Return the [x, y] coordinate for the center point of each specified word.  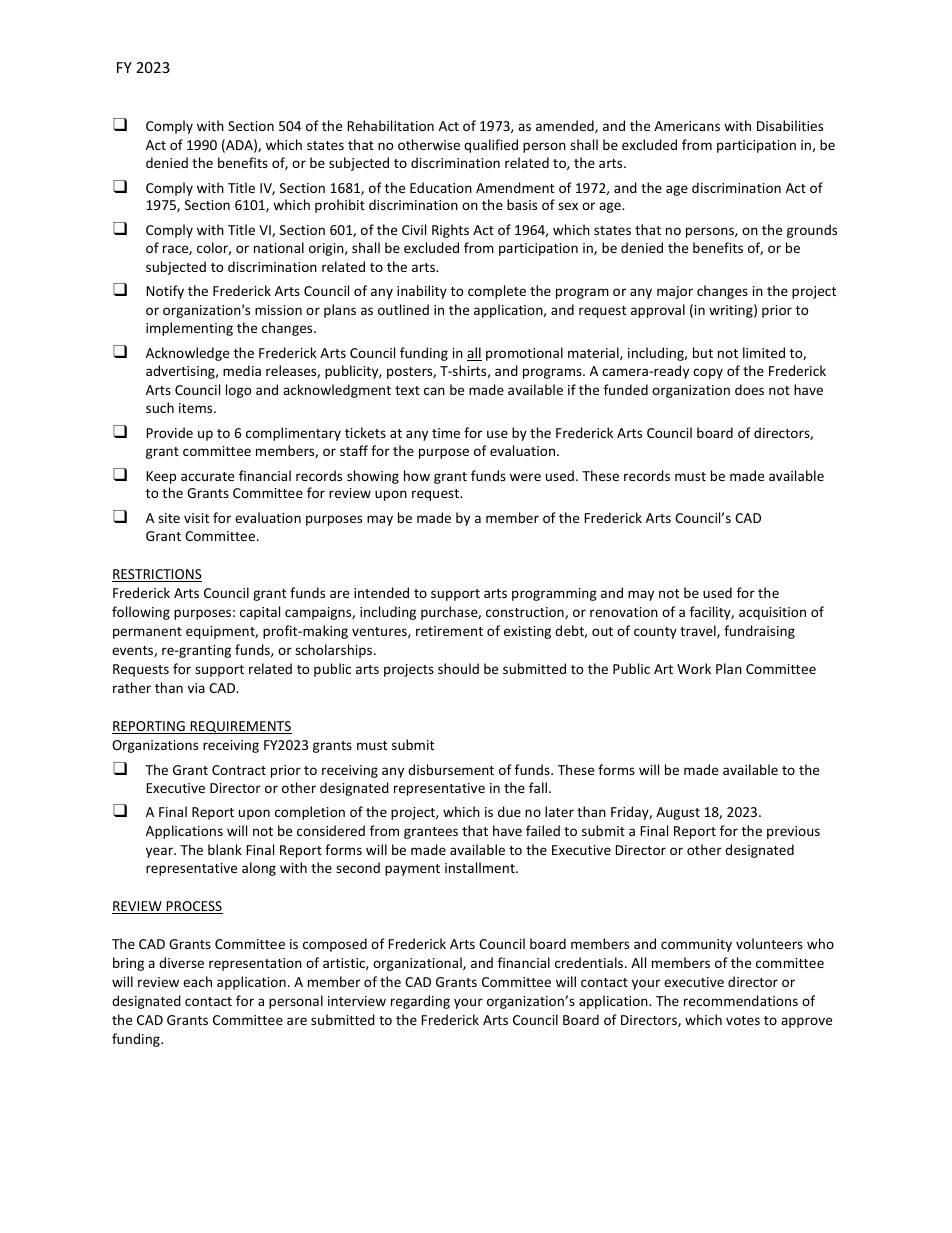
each [197, 981]
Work [694, 668]
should [458, 668]
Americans [687, 126]
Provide [170, 432]
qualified [491, 146]
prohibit [340, 206]
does [749, 389]
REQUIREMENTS [240, 727]
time [446, 433]
